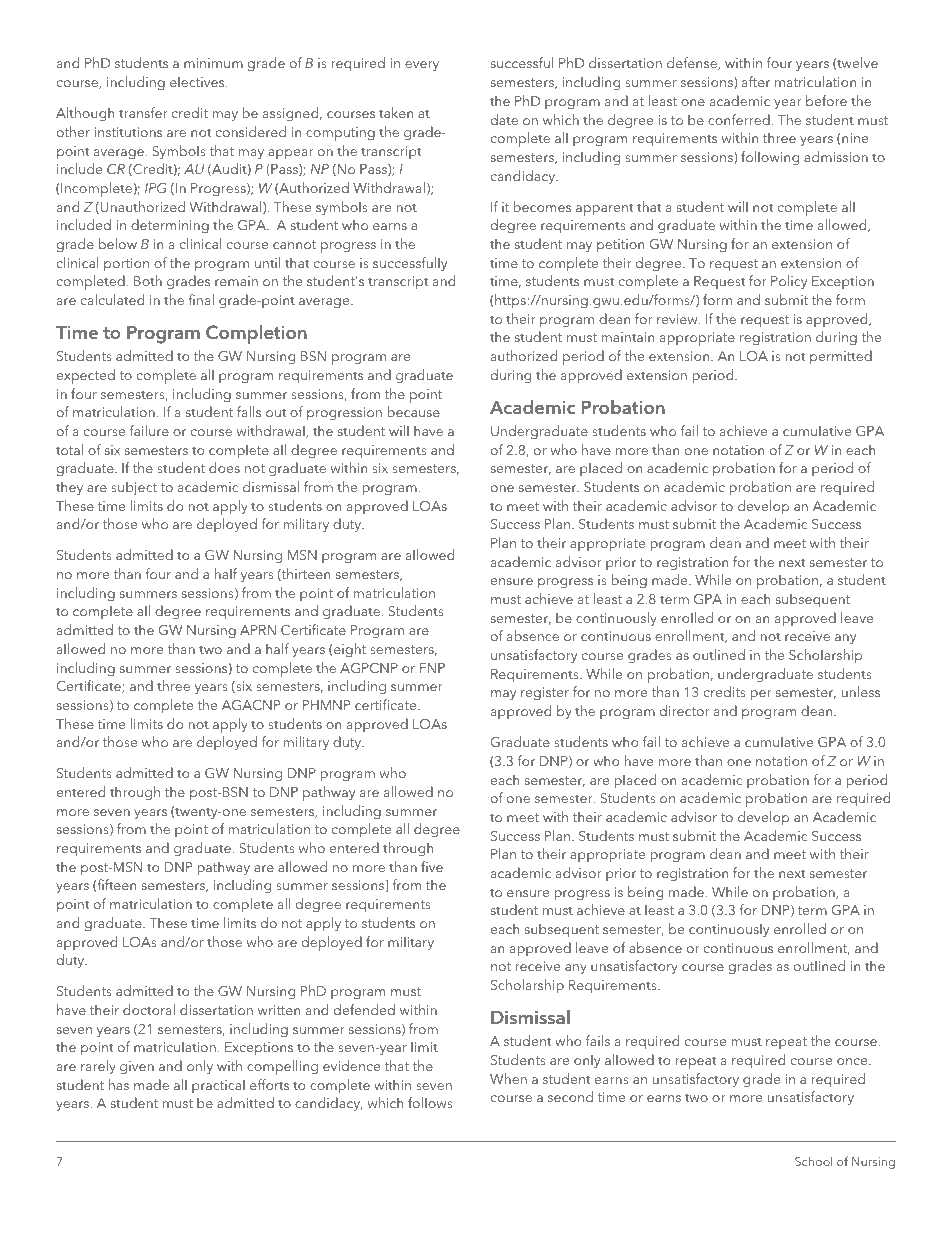  What do you see at coordinates (756, 81) in the screenshot?
I see `after` at bounding box center [756, 81].
